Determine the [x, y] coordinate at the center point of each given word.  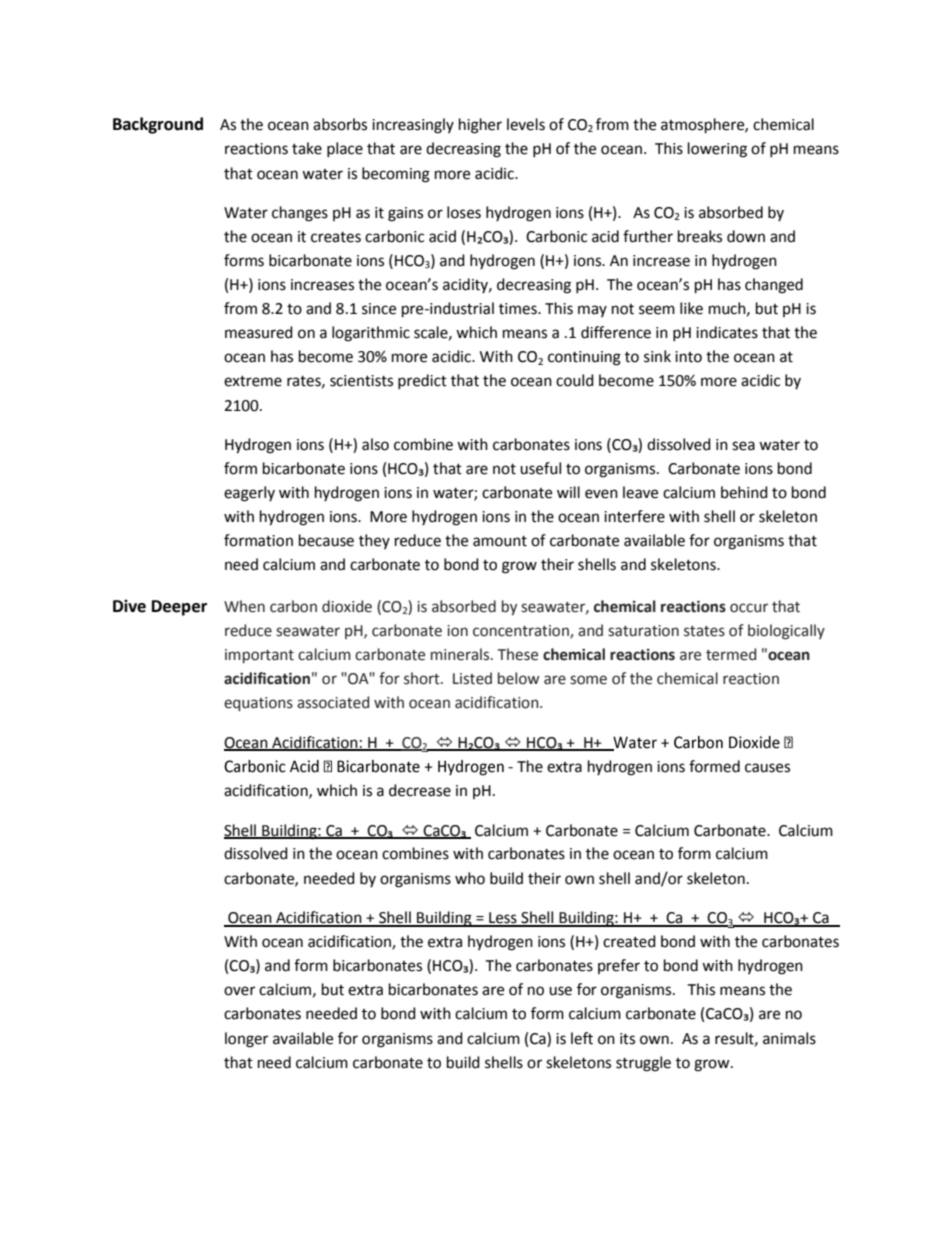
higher [480, 126]
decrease [420, 790]
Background [158, 125]
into [688, 357]
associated [333, 702]
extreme [253, 381]
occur [749, 608]
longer [246, 1040]
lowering [717, 150]
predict [422, 381]
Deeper [179, 608]
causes [767, 768]
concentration [522, 632]
